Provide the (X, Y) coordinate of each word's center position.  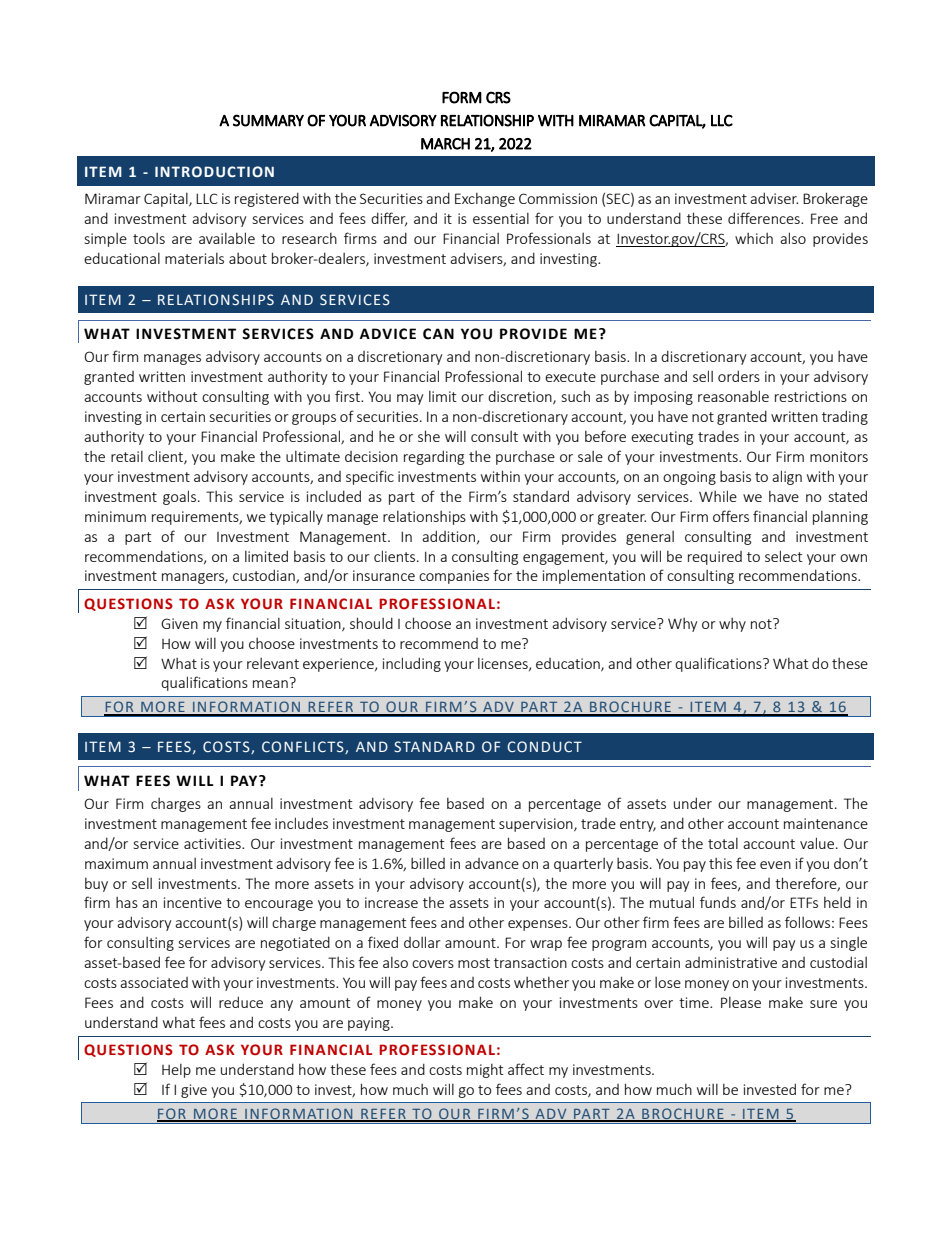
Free (824, 218)
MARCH (445, 144)
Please (741, 1002)
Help (176, 1071)
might (485, 1071)
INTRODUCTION (214, 171)
